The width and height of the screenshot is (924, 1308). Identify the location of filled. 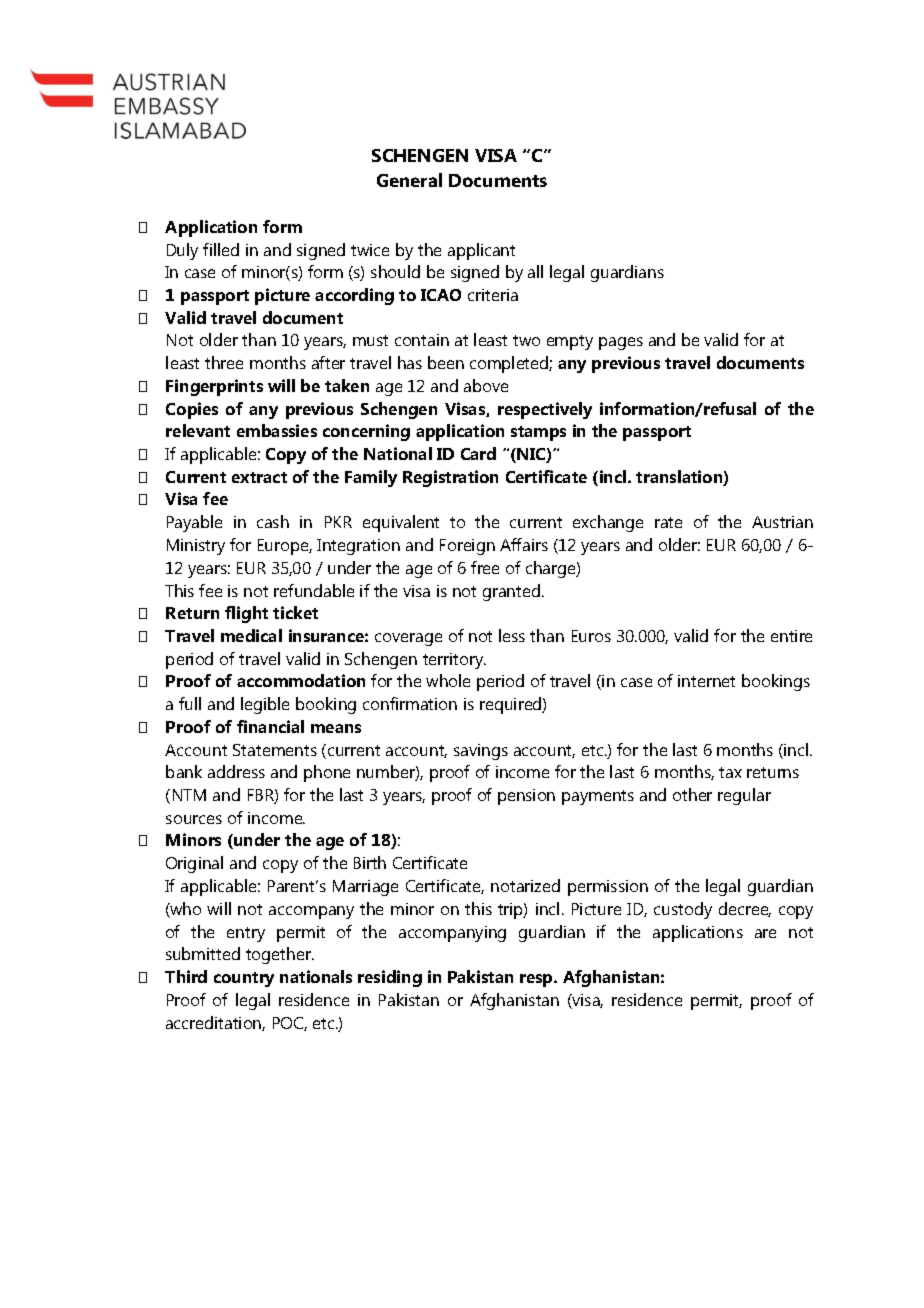
(221, 249).
